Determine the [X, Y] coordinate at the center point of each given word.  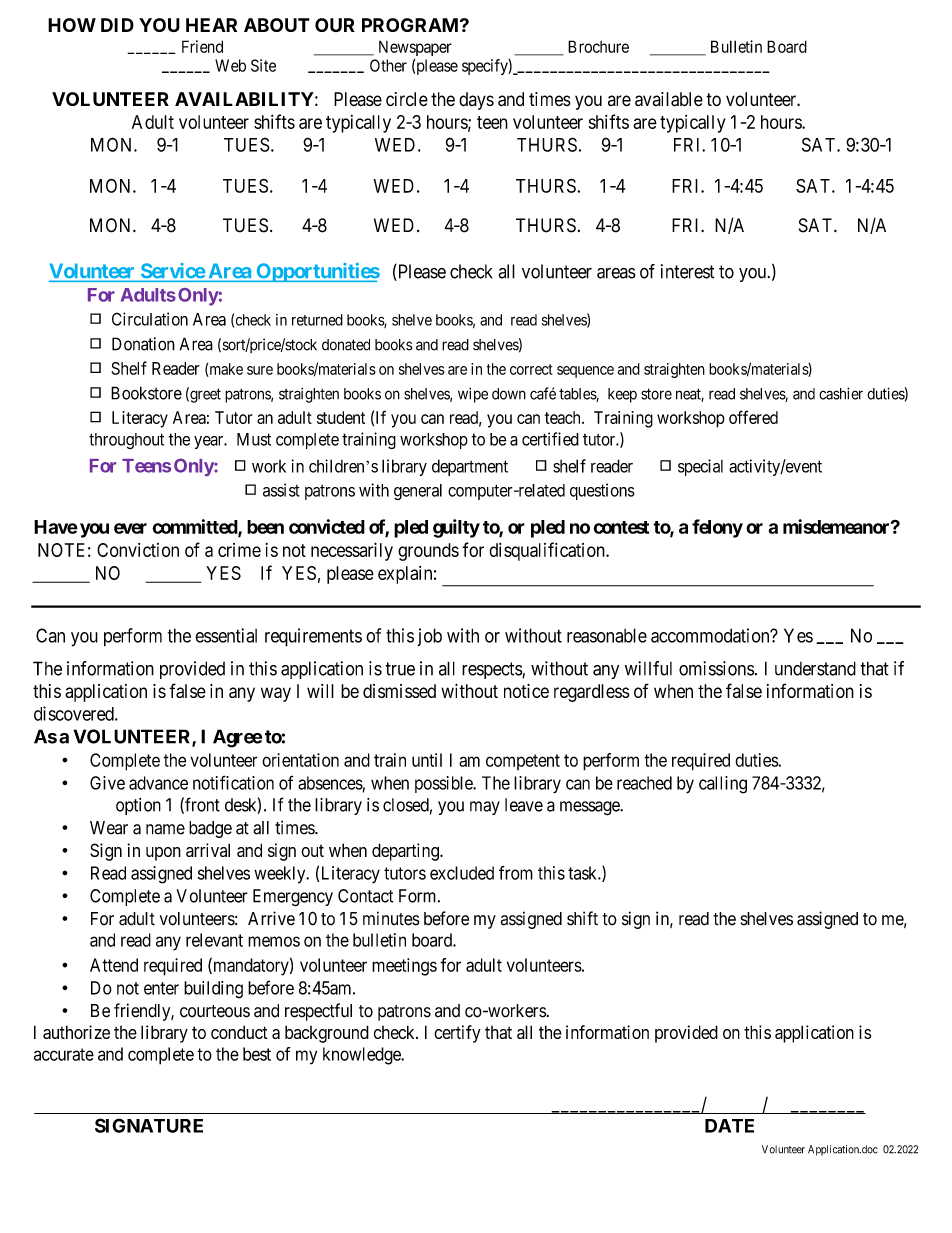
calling [723, 785]
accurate [64, 1054]
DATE [729, 1126]
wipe [473, 395]
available [669, 99]
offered [753, 417]
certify [457, 1034]
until [427, 760]
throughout [126, 441]
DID [117, 25]
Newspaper [415, 48]
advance [158, 783]
